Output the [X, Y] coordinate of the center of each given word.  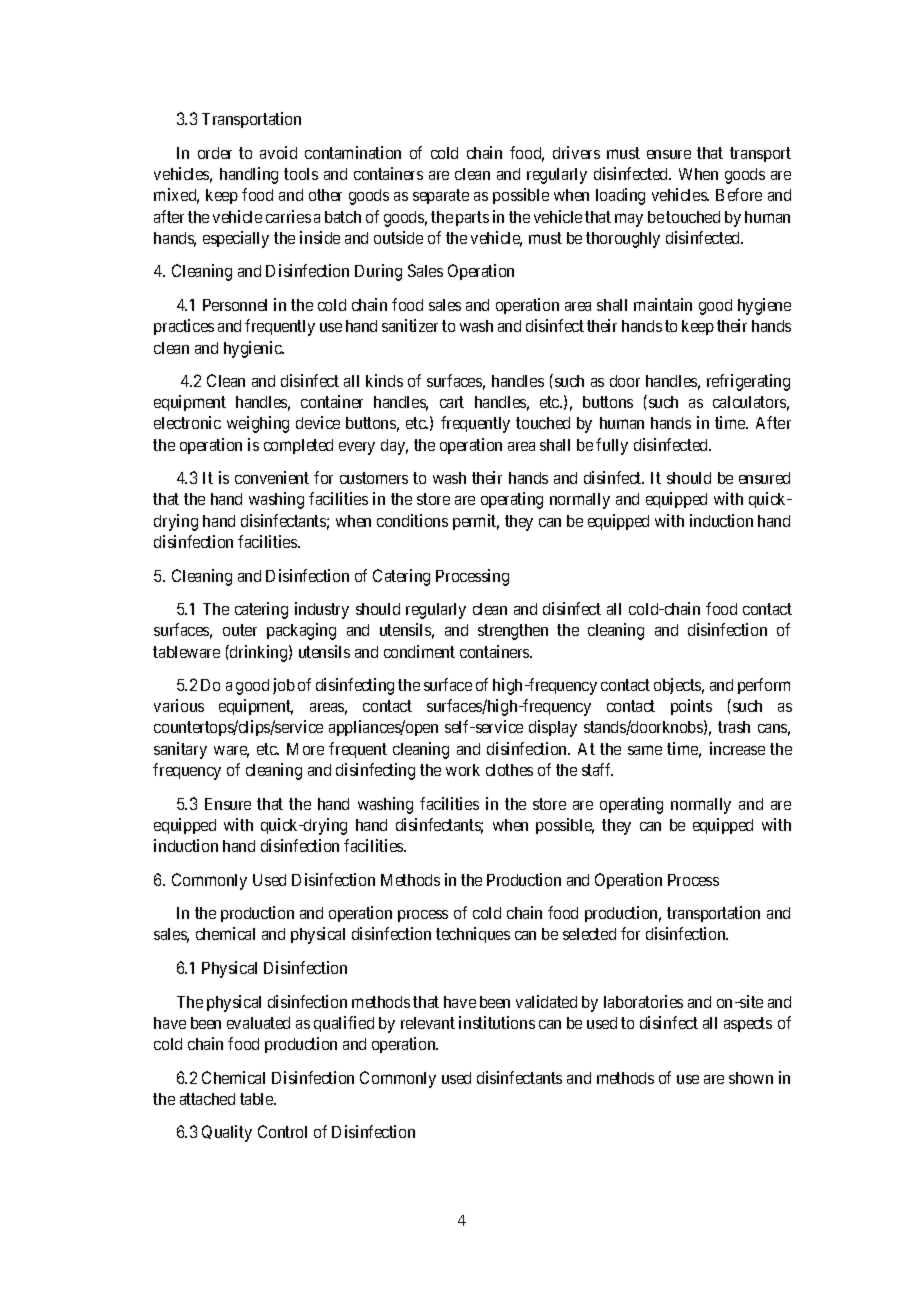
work [463, 770]
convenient [272, 477]
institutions [497, 1022]
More [305, 749]
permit [476, 522]
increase [737, 748]
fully [612, 446]
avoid [278, 152]
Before [739, 194]
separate [441, 197]
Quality [227, 1133]
